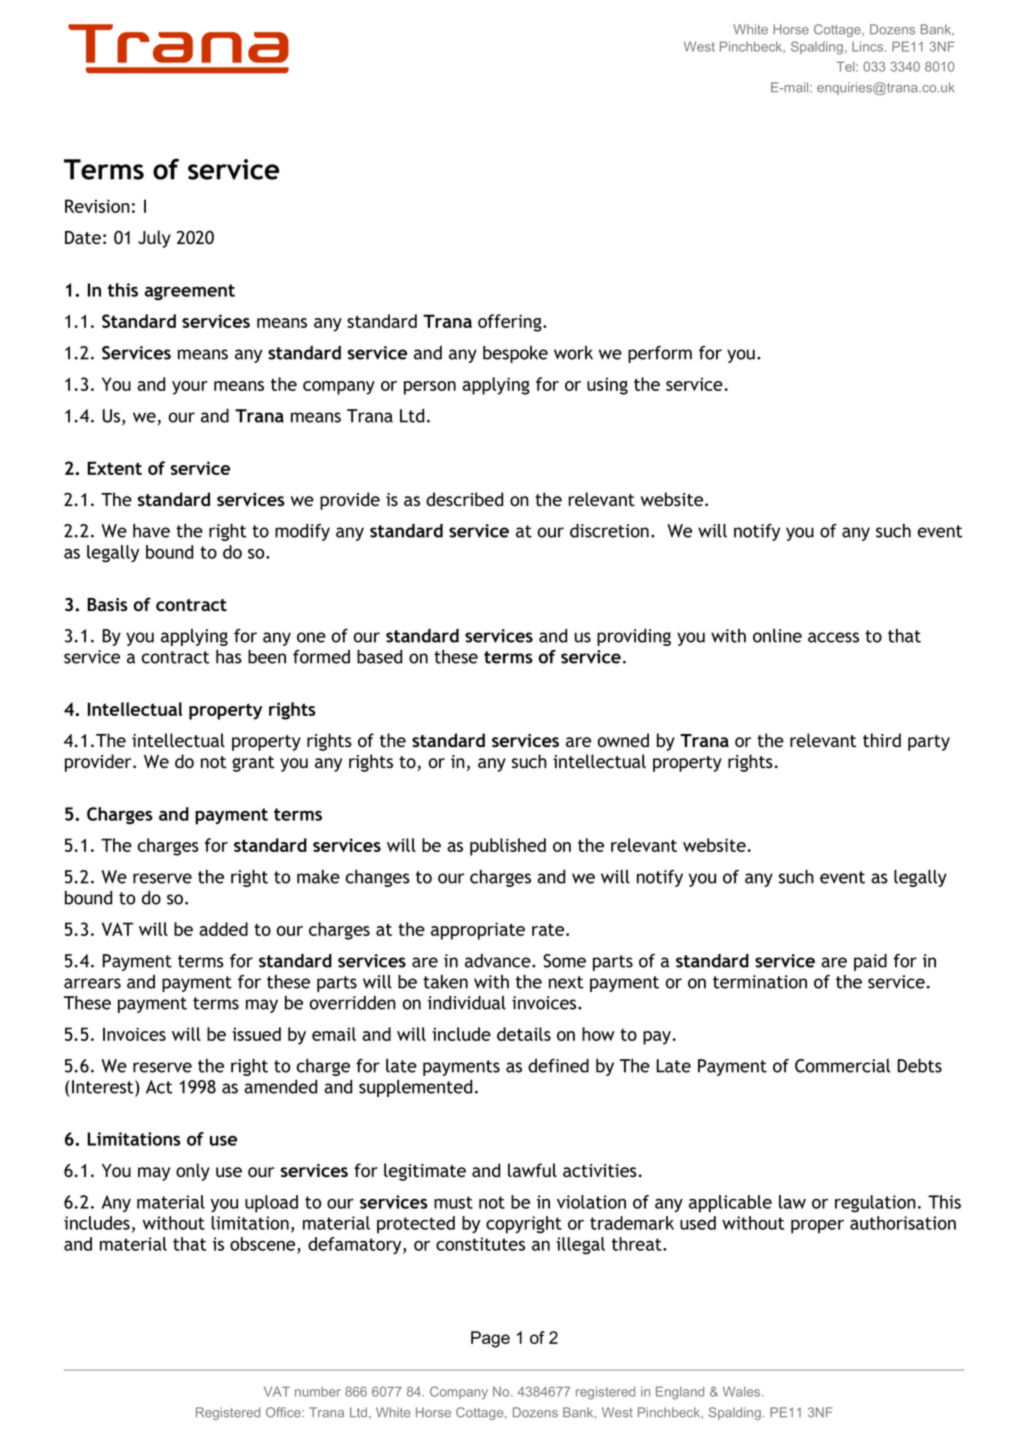  Describe the element at coordinates (743, 1391) in the screenshot. I see `Wales` at that location.
